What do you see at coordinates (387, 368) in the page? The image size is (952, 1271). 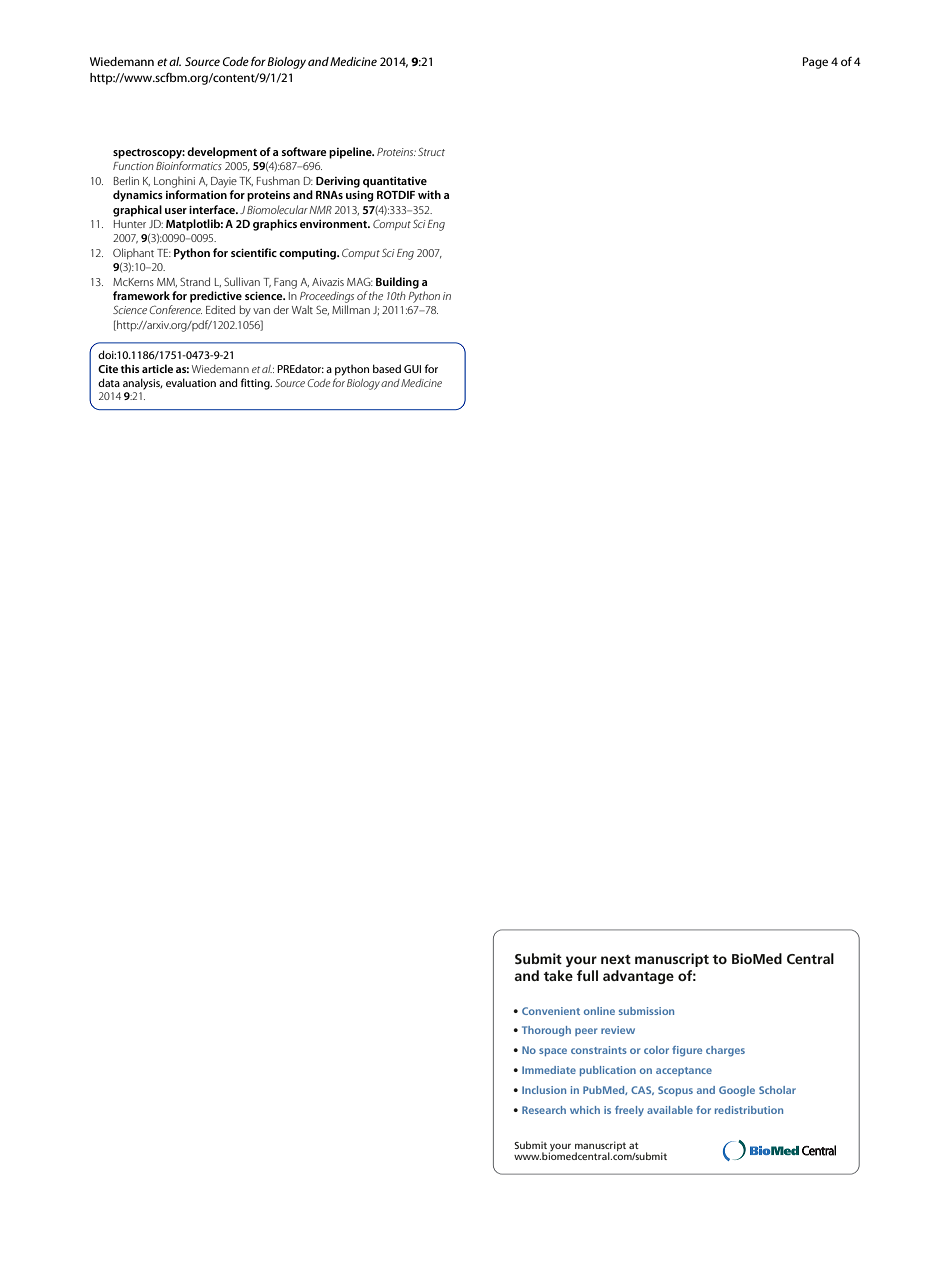 I see `based` at bounding box center [387, 368].
